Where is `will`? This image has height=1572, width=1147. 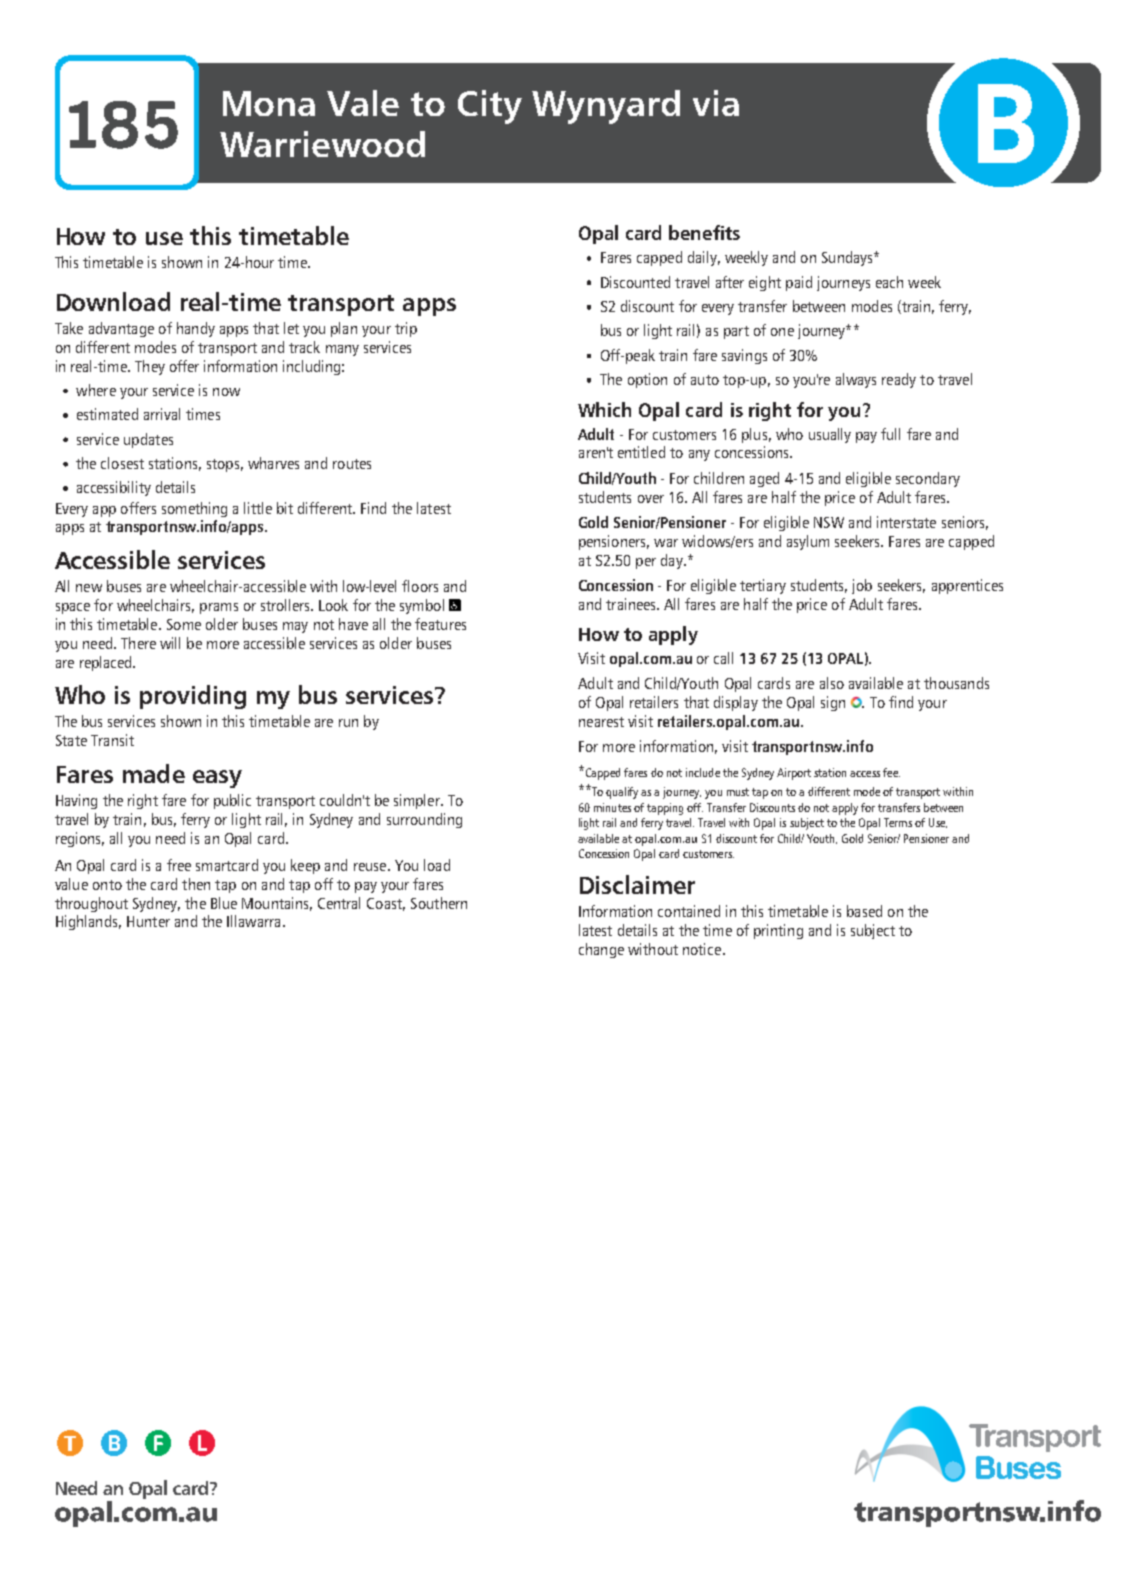
will is located at coordinates (170, 643).
